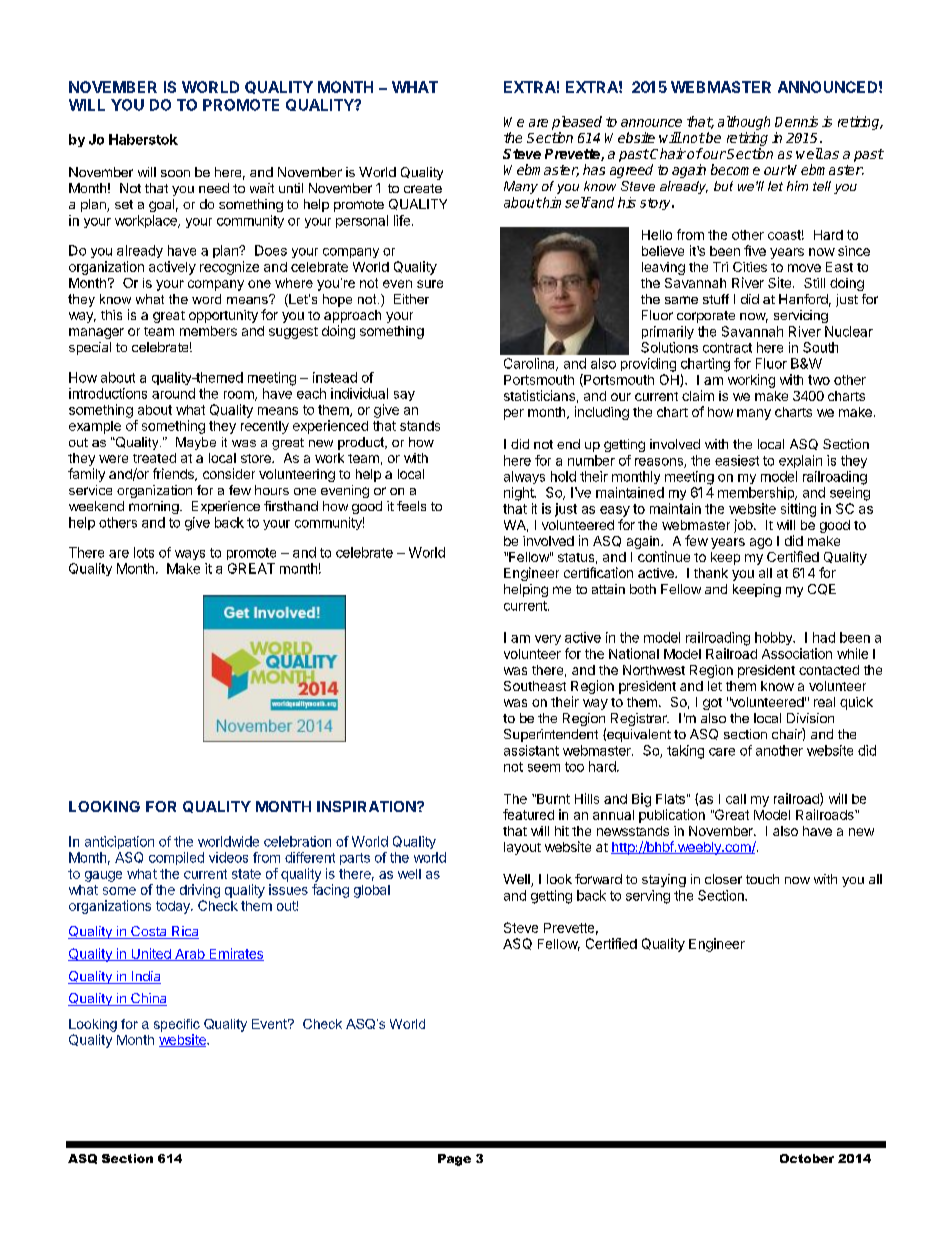 This screenshot has width=952, height=1233. I want to click on soon, so click(175, 173).
